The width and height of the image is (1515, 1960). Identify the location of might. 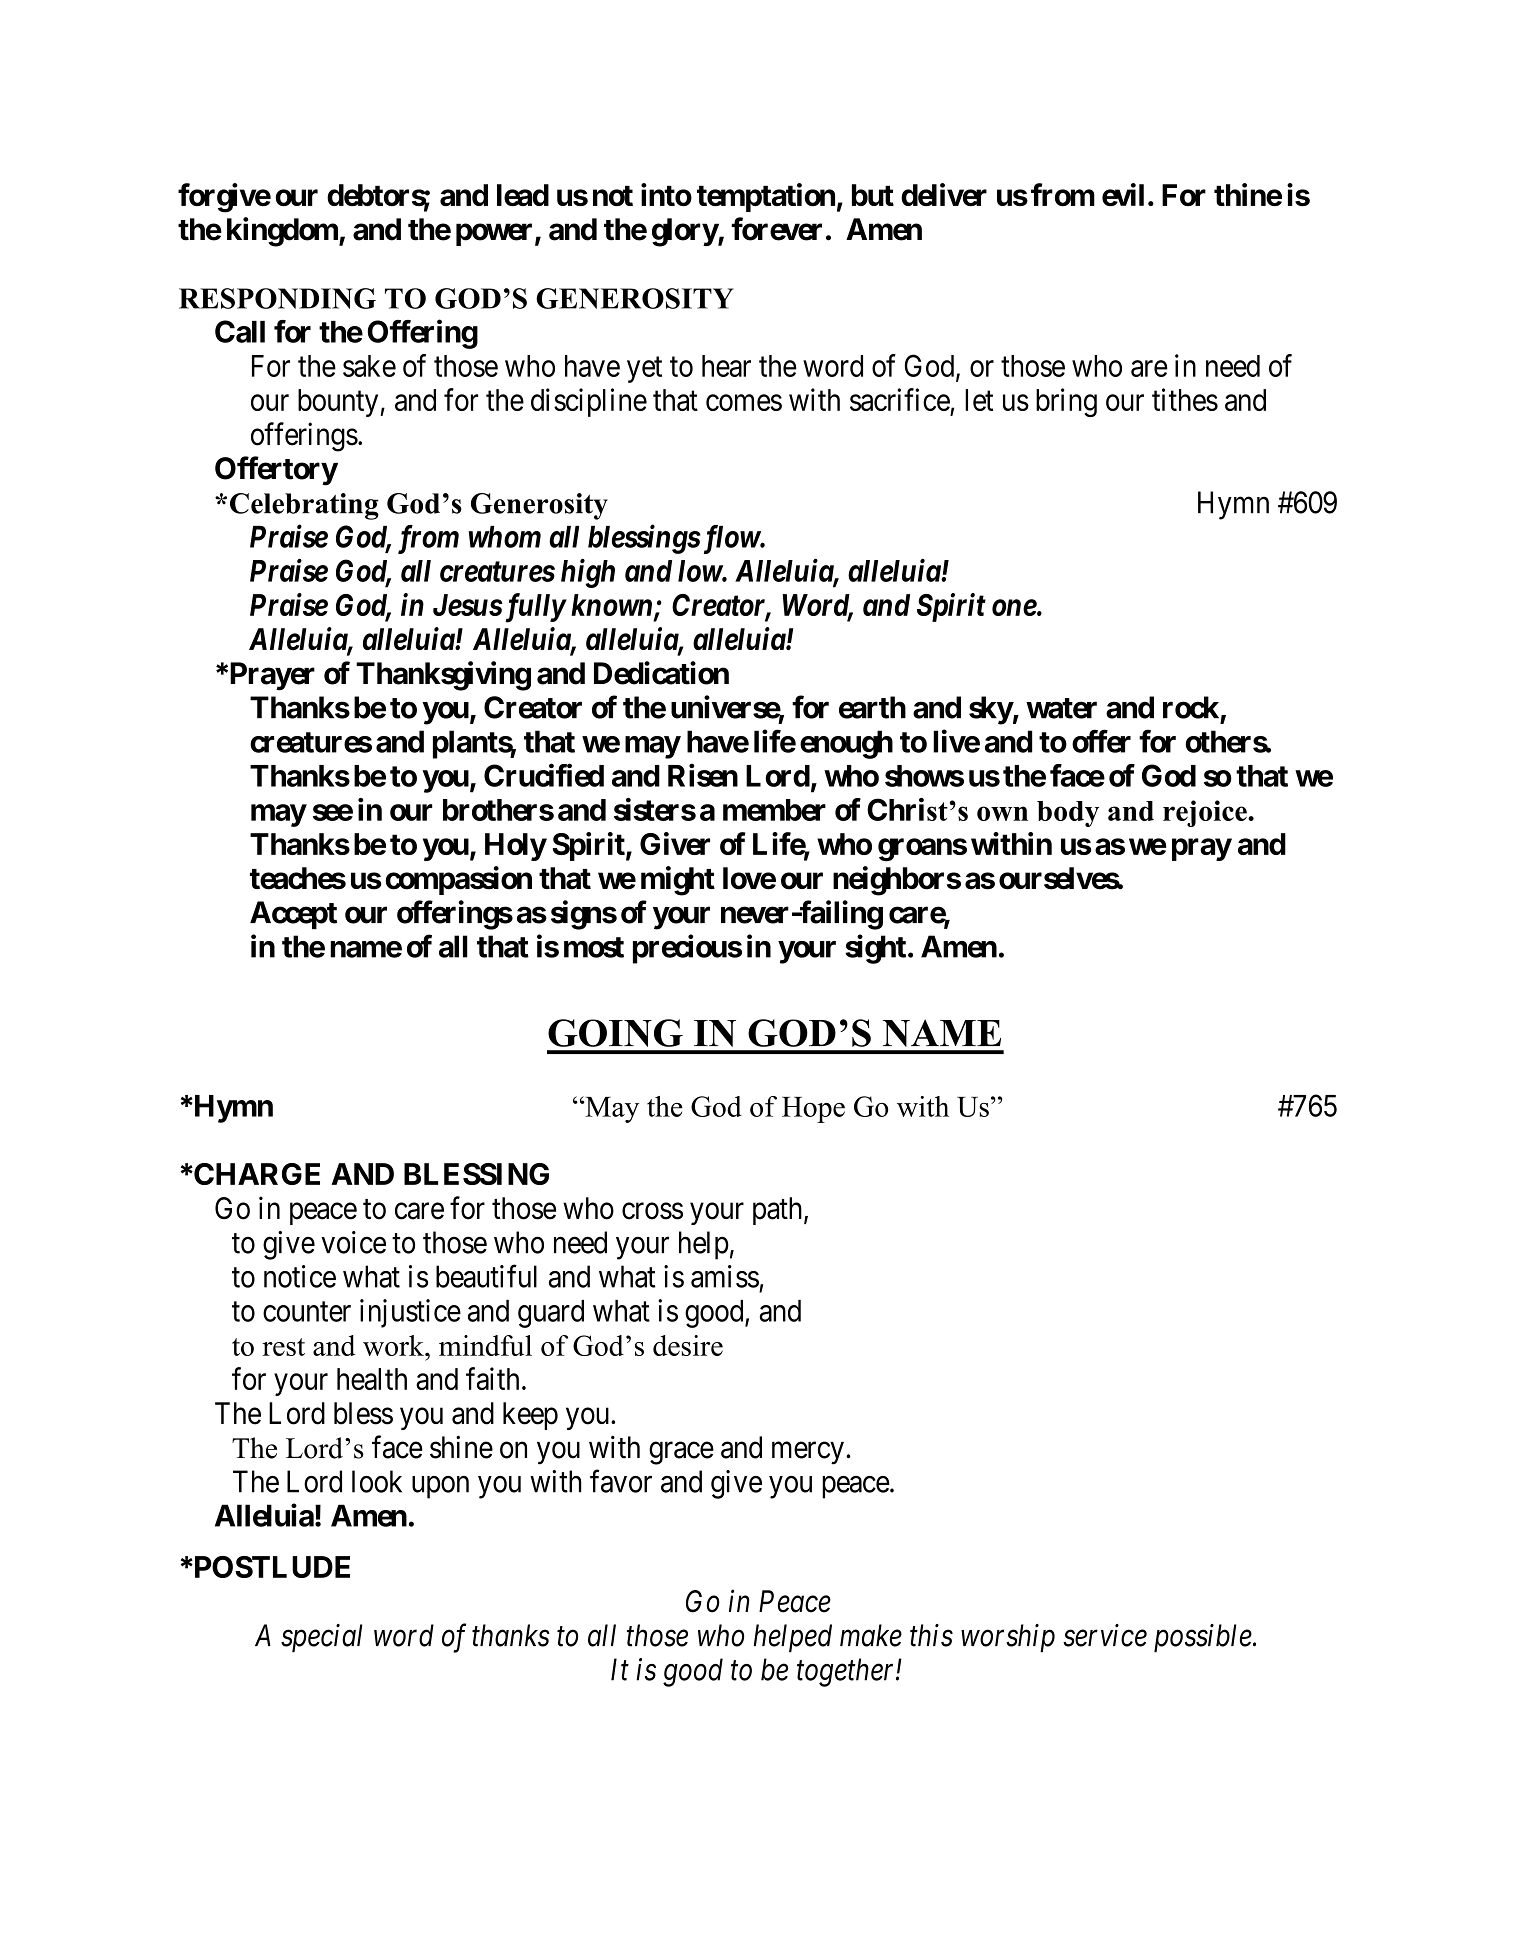
(678, 881).
